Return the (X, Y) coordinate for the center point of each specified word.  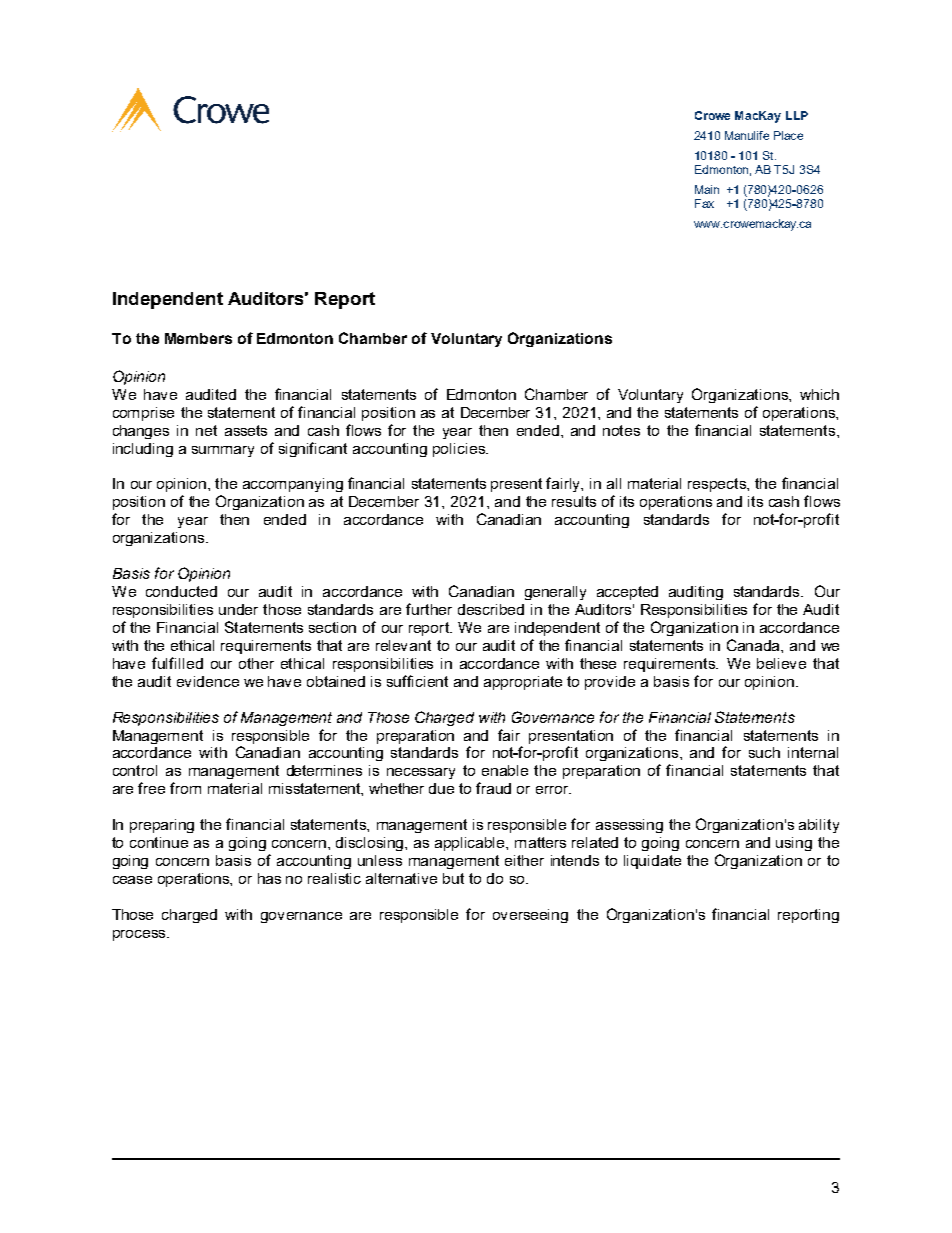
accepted (627, 593)
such (764, 752)
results (574, 501)
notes (621, 430)
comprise (143, 414)
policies (460, 450)
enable (505, 770)
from (185, 788)
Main (707, 189)
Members (198, 338)
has (269, 878)
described (491, 609)
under (238, 609)
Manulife (747, 135)
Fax (704, 203)
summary (223, 451)
